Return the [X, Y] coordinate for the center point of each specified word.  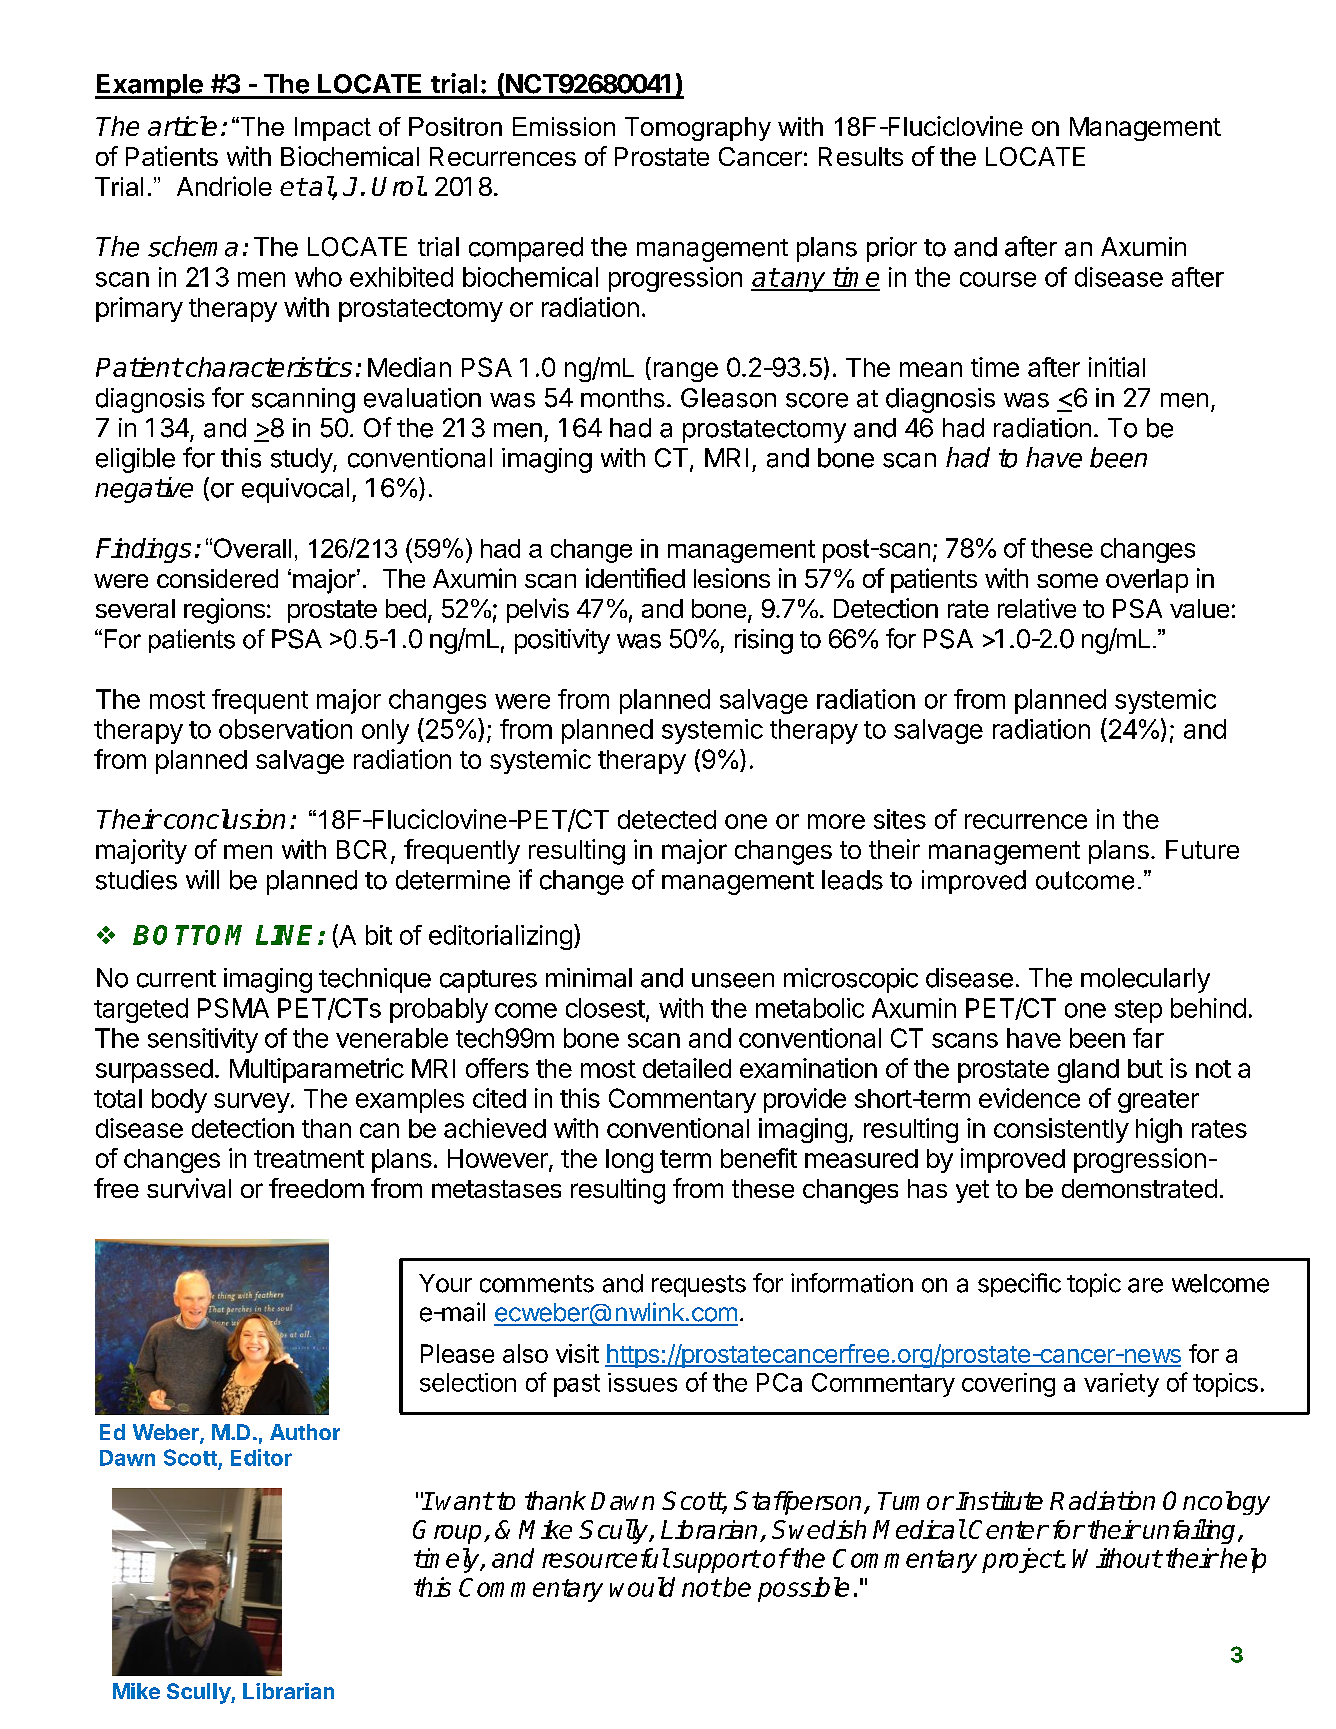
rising [764, 641]
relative [1037, 608]
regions [224, 611]
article [182, 126]
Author [305, 1432]
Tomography [698, 129]
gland [1088, 1071]
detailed [687, 1068]
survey [252, 1103]
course [998, 279]
